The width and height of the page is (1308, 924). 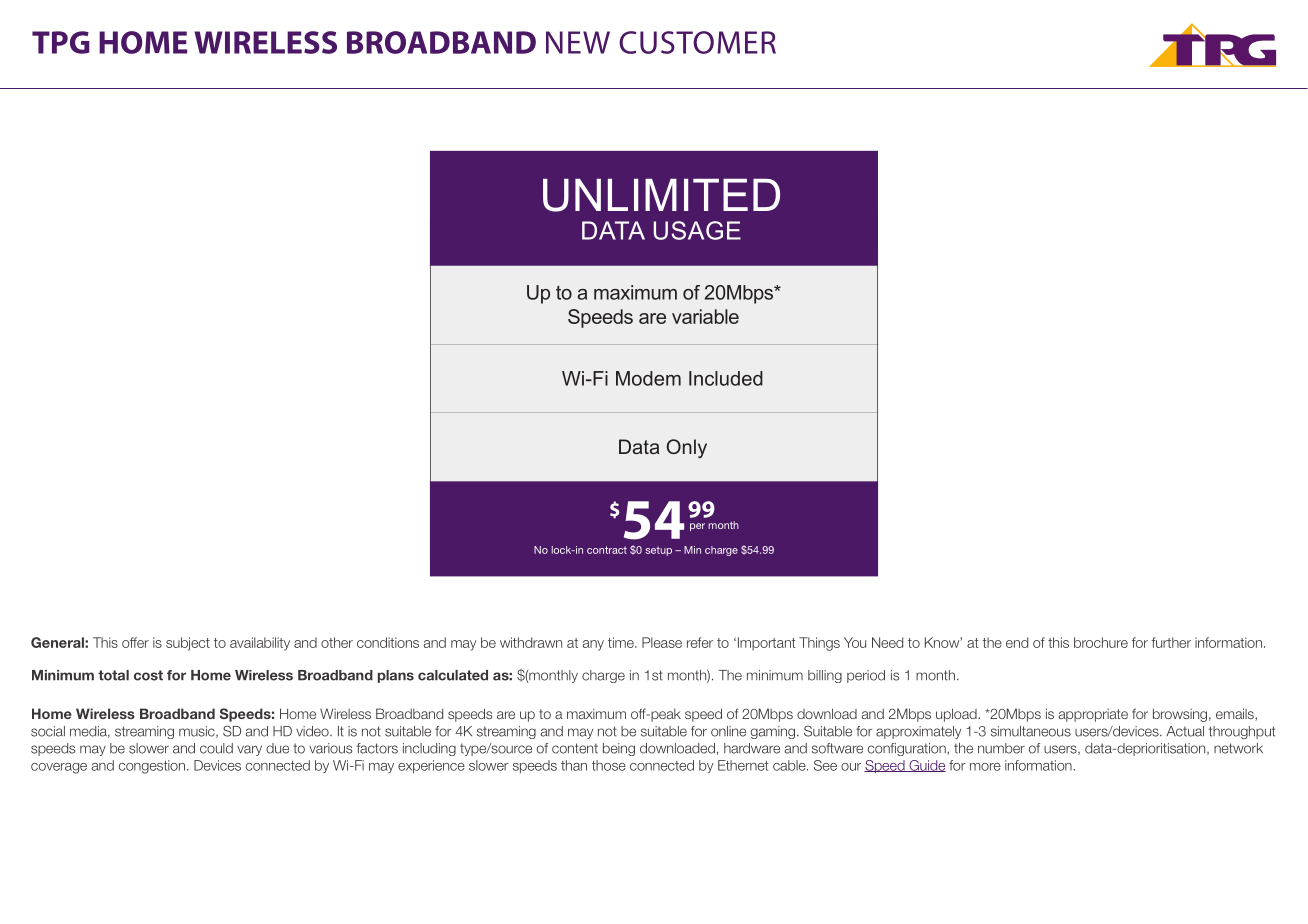 What do you see at coordinates (658, 551) in the page?
I see `setup` at bounding box center [658, 551].
